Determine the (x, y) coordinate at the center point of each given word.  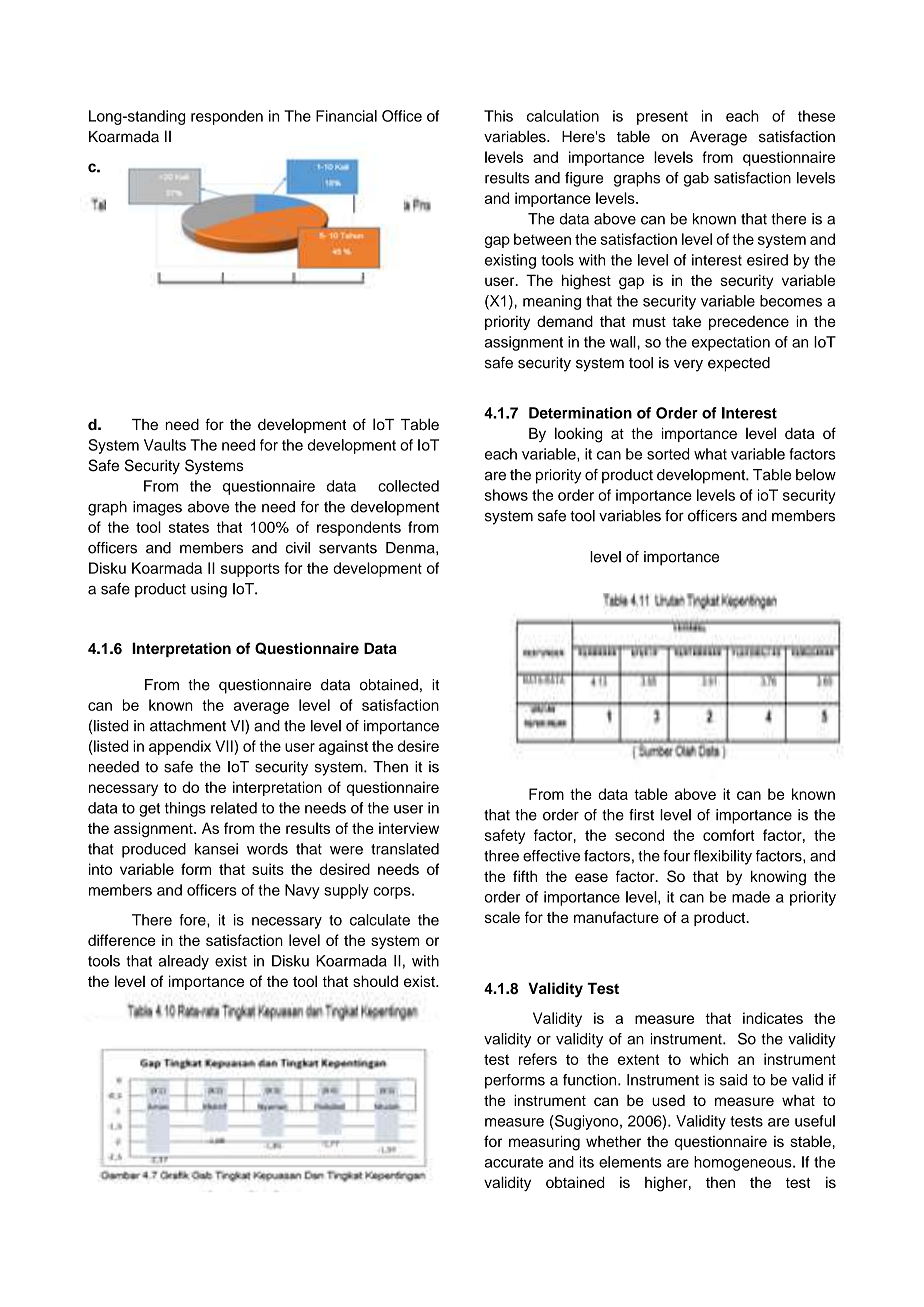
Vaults (165, 445)
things (185, 809)
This (498, 116)
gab (696, 179)
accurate (514, 1162)
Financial (346, 116)
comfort (729, 835)
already (184, 962)
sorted (668, 454)
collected (408, 486)
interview (409, 828)
